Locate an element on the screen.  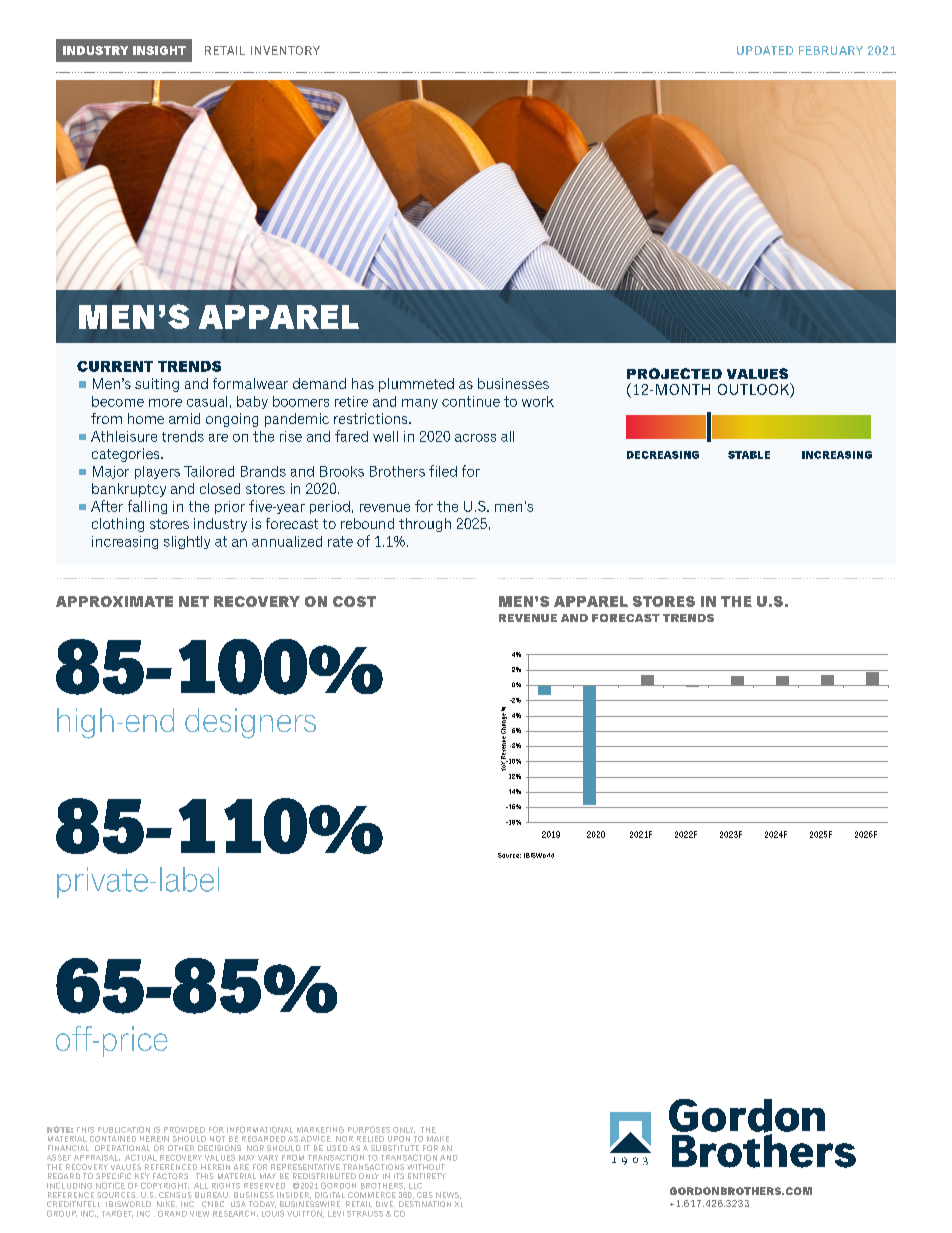
MAKE is located at coordinates (438, 1139).
